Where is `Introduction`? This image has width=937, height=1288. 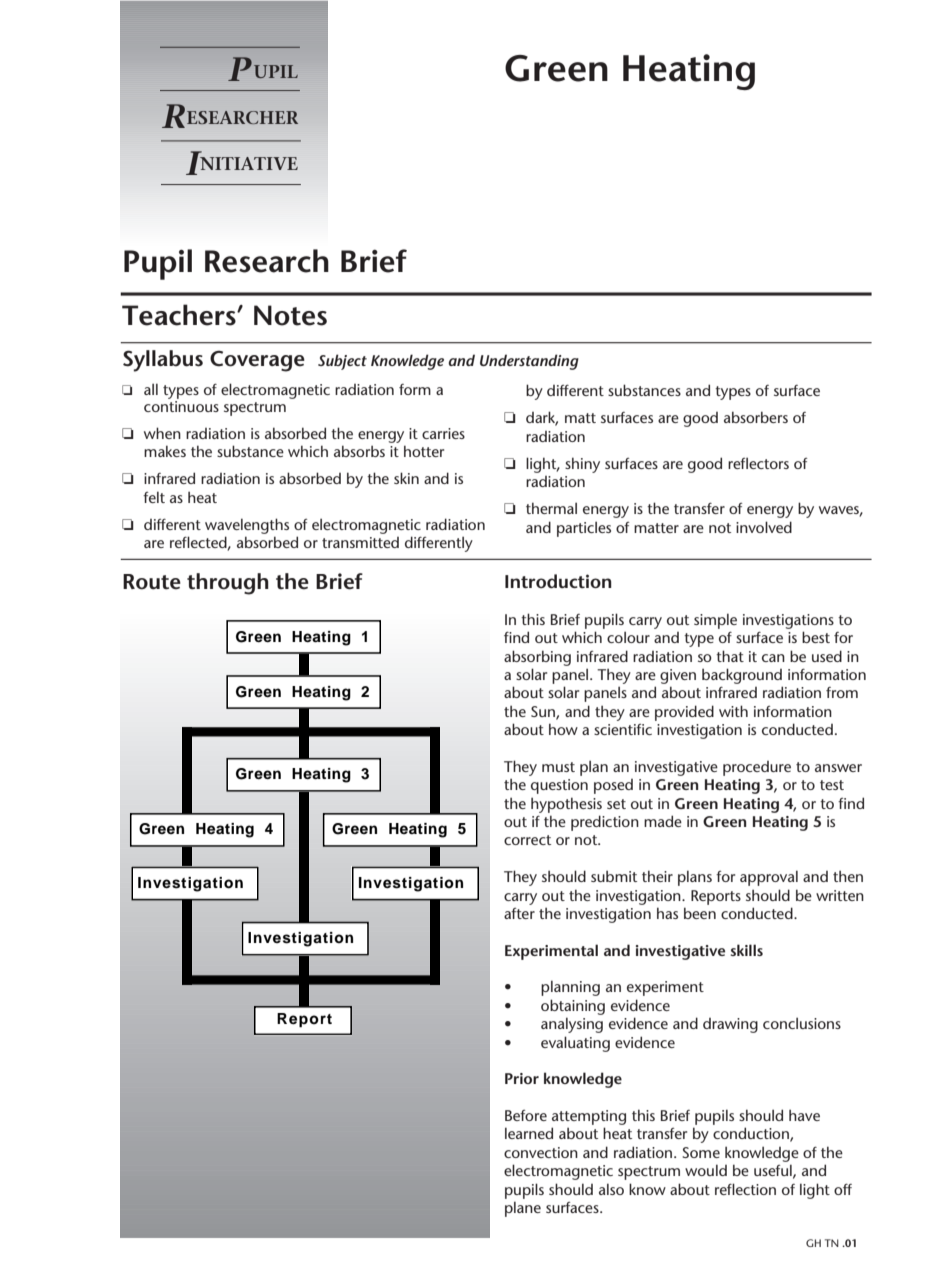 Introduction is located at coordinates (558, 581).
